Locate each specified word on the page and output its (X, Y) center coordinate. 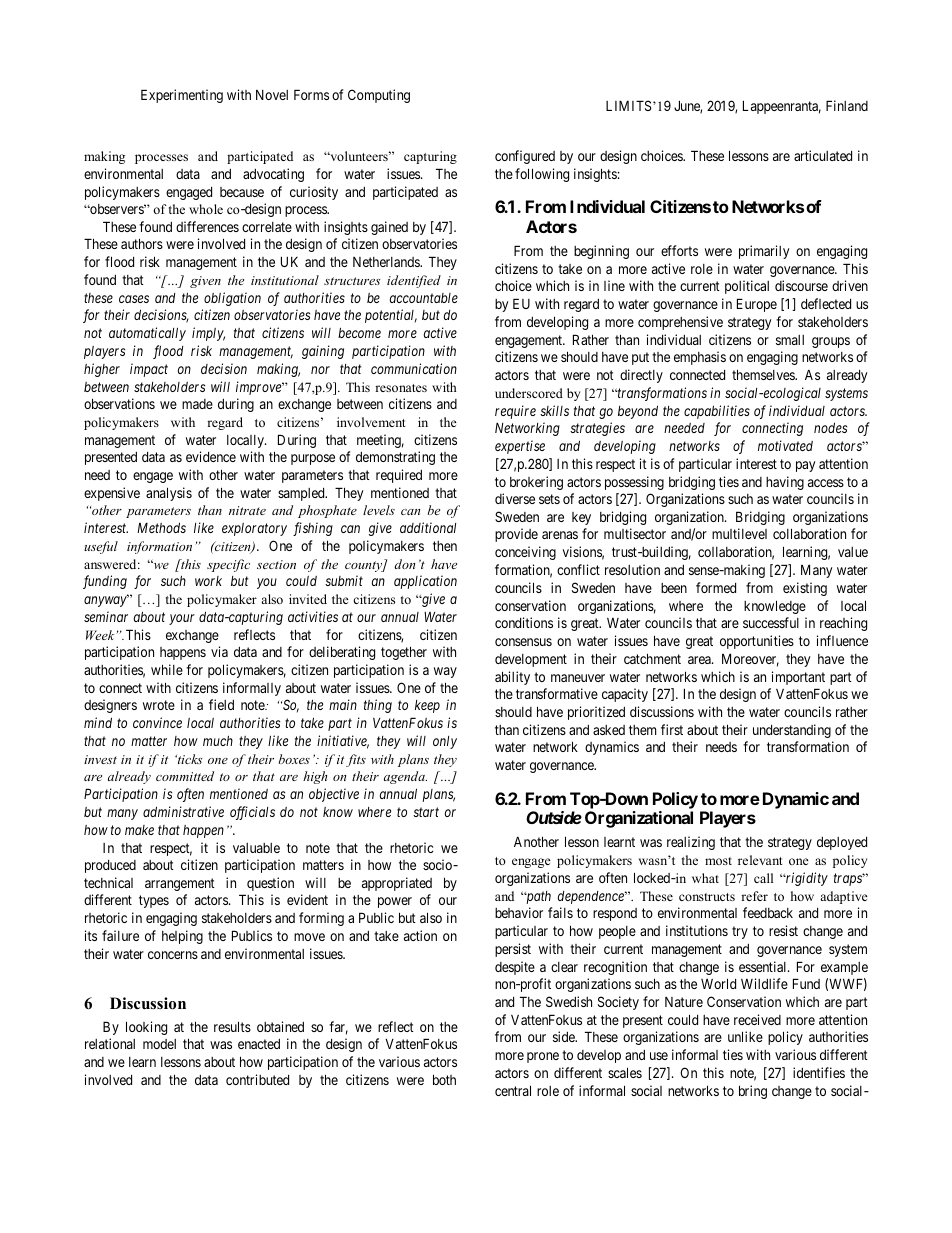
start (426, 812)
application (425, 582)
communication (414, 368)
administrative (183, 811)
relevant (760, 860)
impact (149, 370)
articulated (823, 155)
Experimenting (182, 96)
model (159, 1044)
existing (805, 589)
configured (525, 157)
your (182, 619)
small (790, 340)
